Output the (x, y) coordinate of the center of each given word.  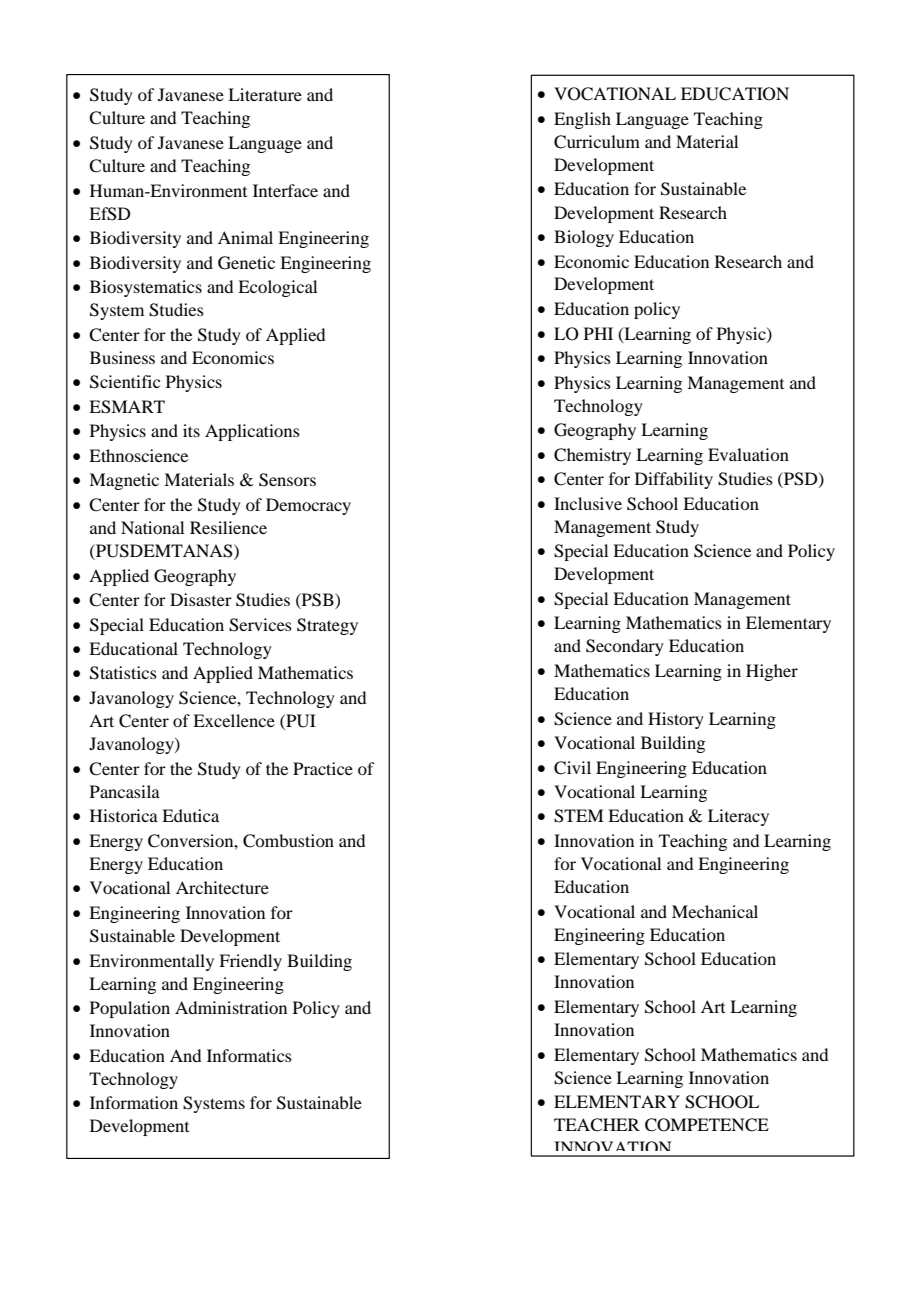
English (582, 120)
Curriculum (597, 142)
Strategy (327, 626)
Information (134, 1102)
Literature (265, 94)
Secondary (625, 647)
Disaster (201, 599)
